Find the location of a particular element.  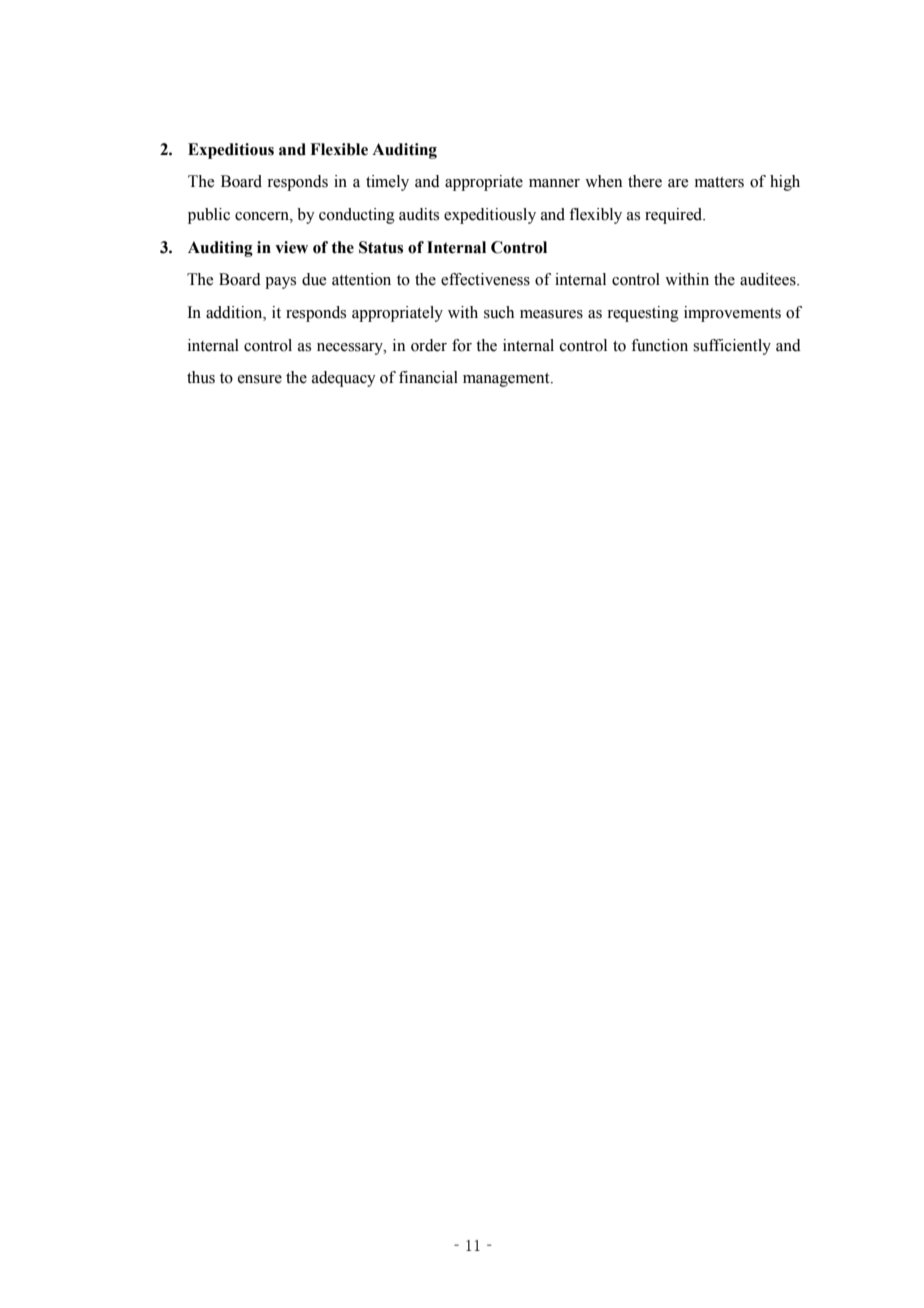

matters is located at coordinates (719, 182).
